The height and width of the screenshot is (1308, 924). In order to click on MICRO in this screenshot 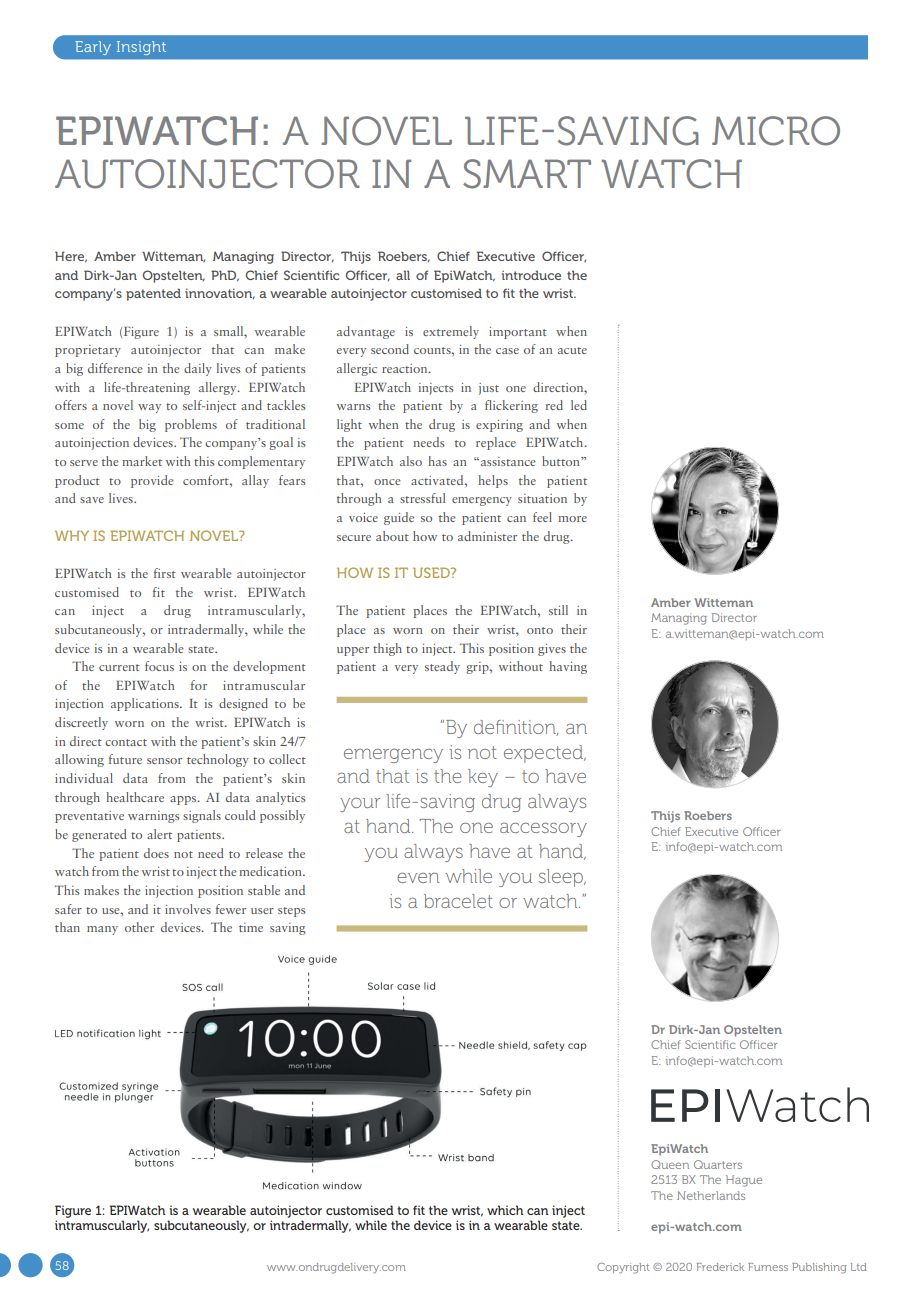, I will do `click(776, 131)`.
